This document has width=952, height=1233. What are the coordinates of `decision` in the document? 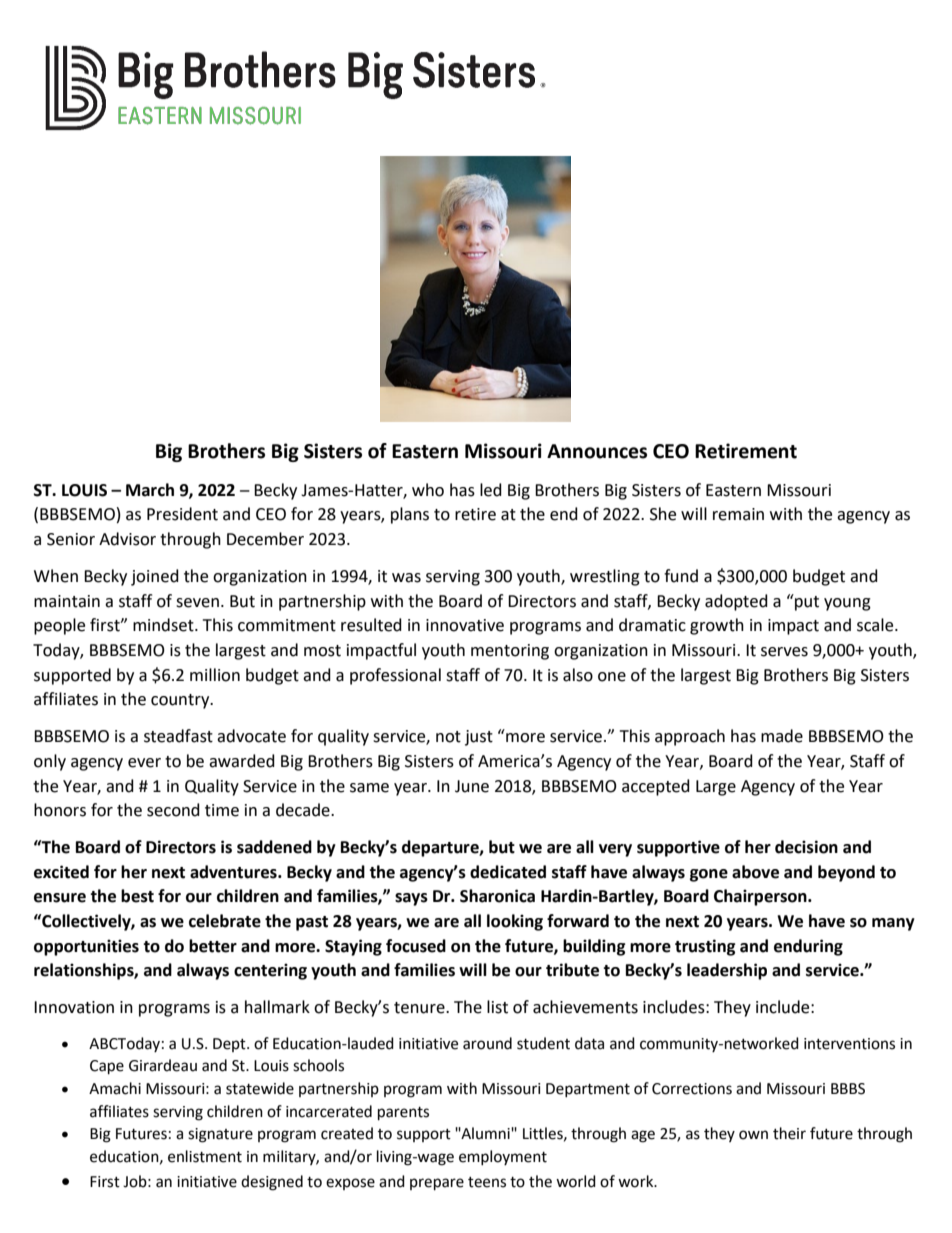 It's located at (806, 847).
